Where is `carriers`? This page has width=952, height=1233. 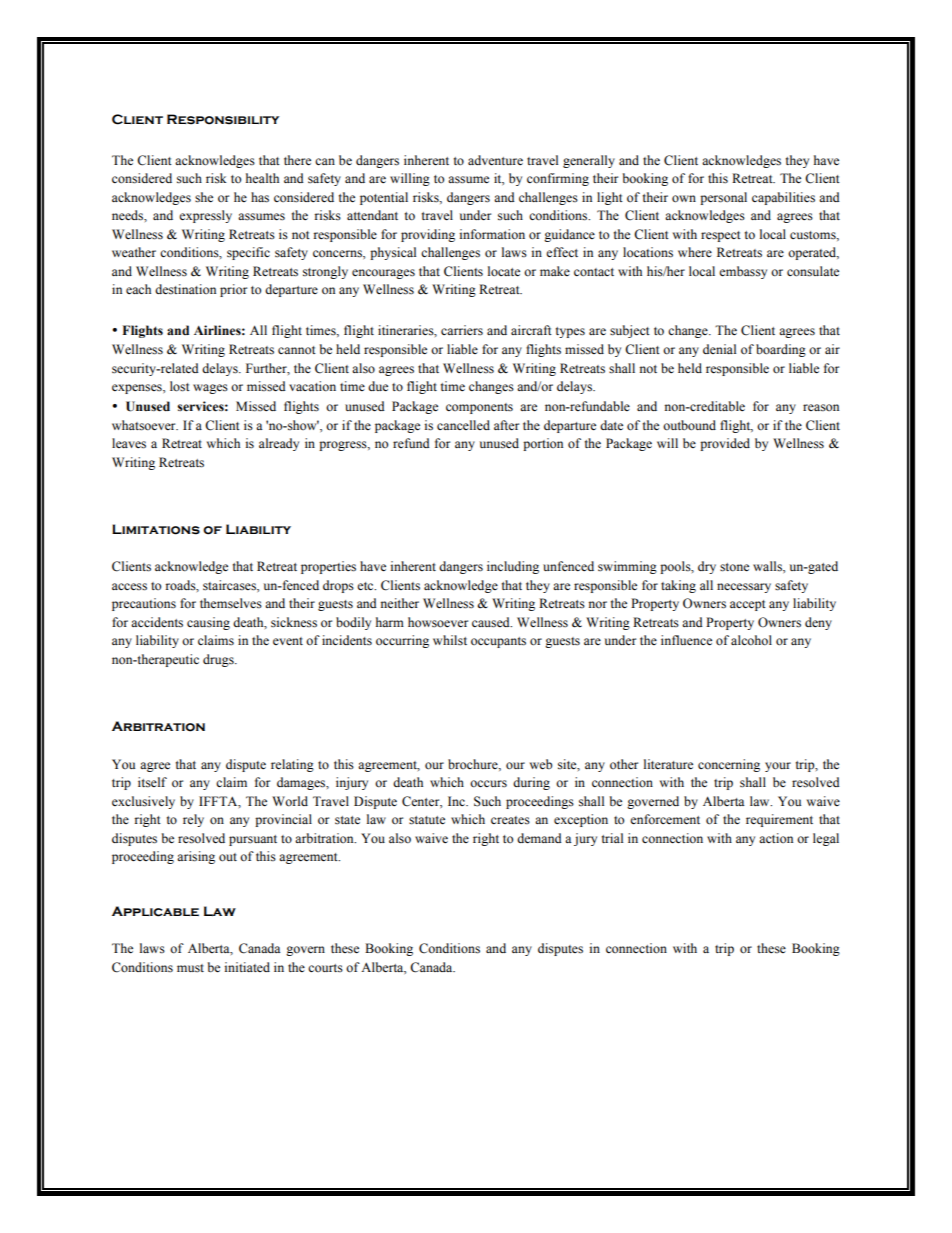
carriers is located at coordinates (462, 330).
